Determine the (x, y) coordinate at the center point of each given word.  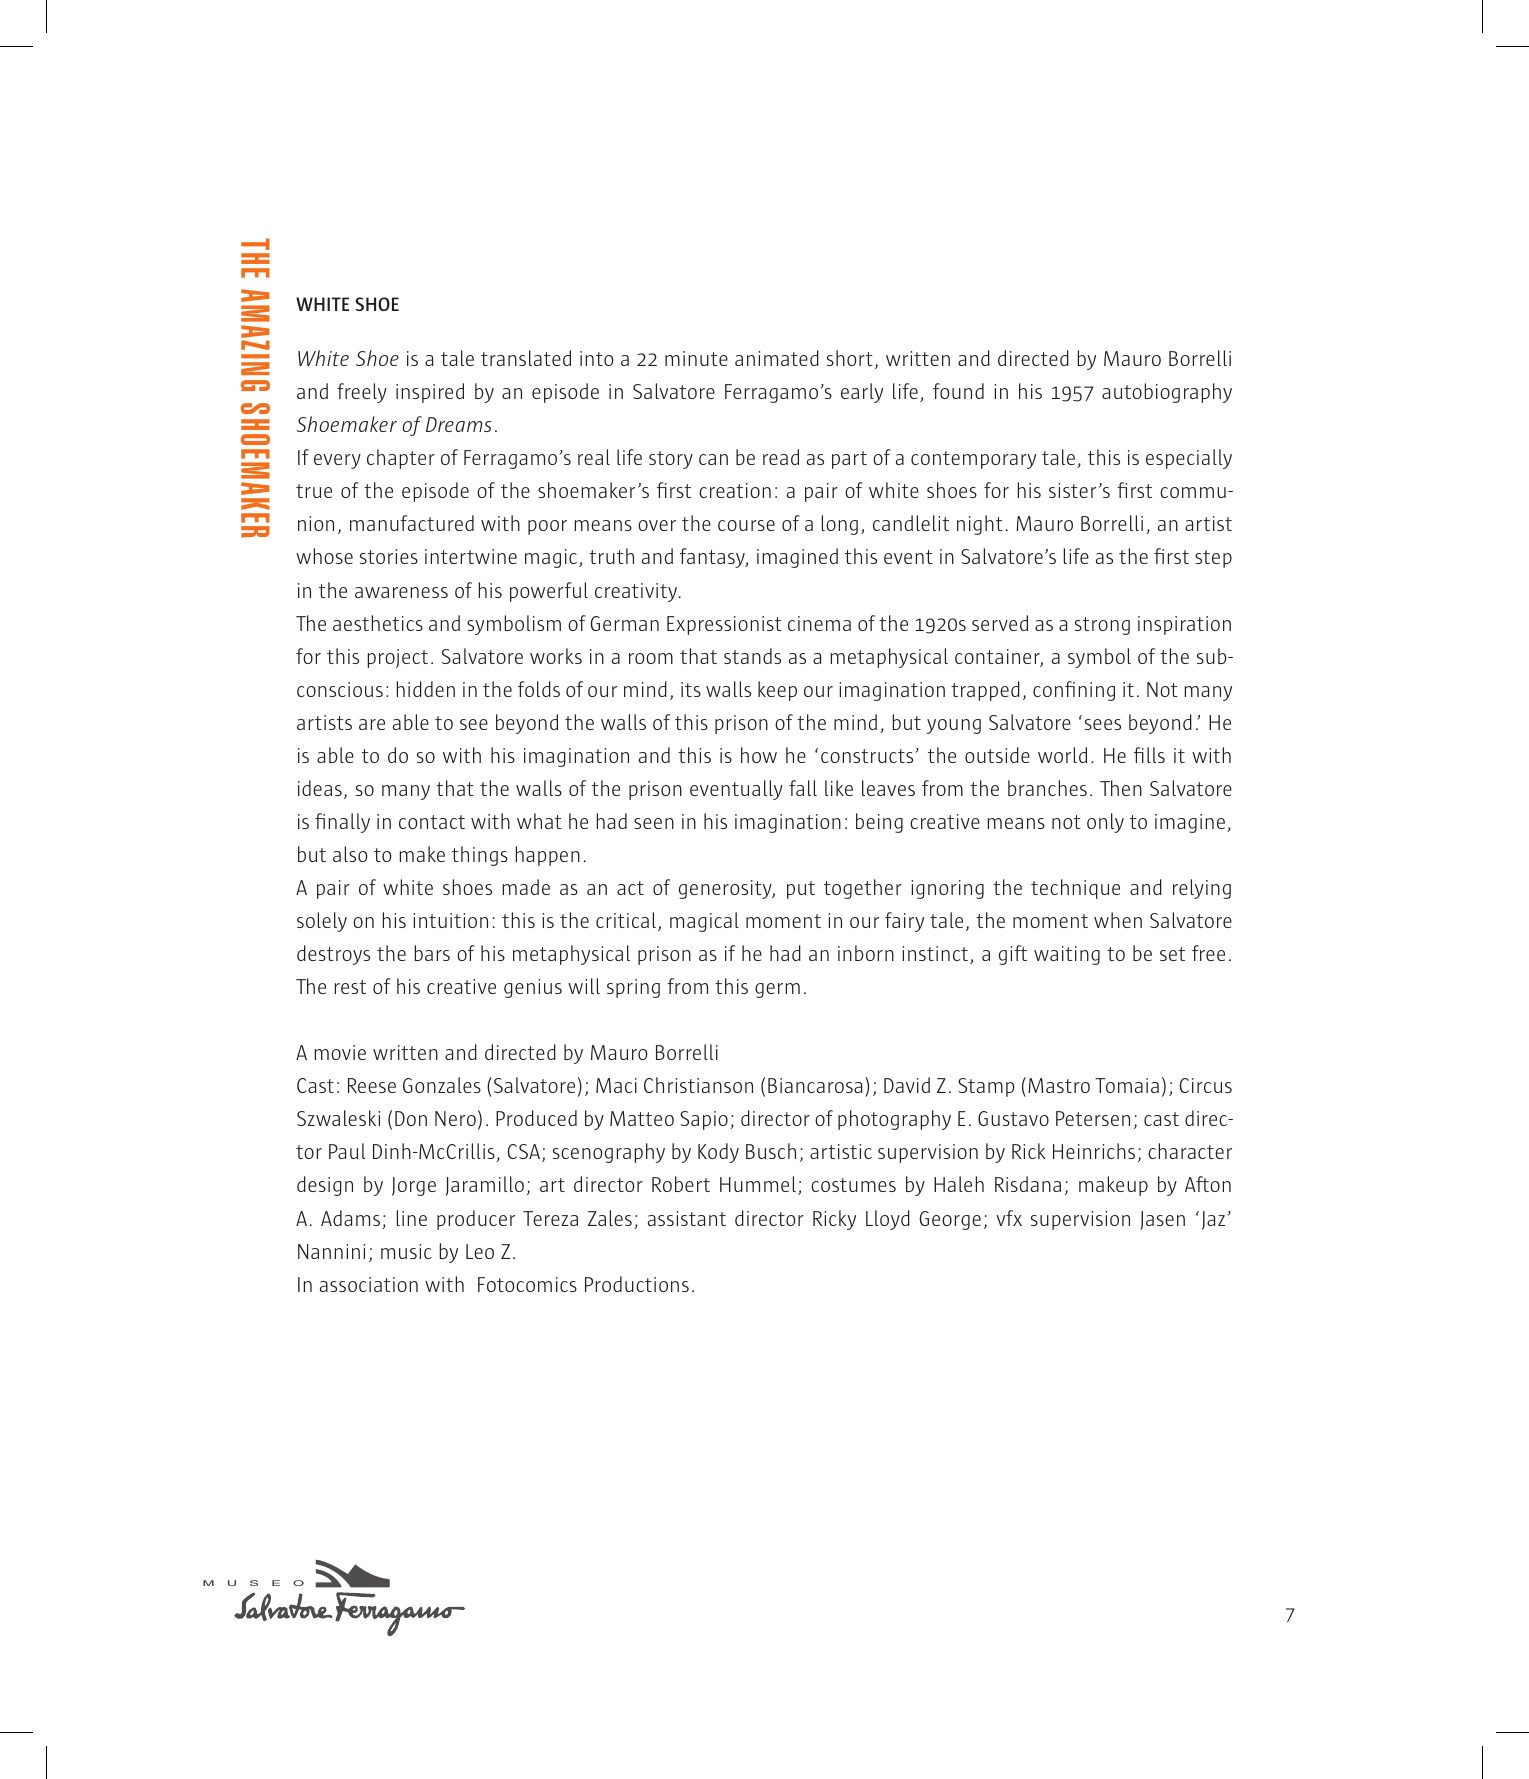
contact (432, 822)
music (406, 1251)
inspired (430, 393)
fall (803, 788)
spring (633, 988)
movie (340, 1052)
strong (1102, 626)
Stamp (986, 1087)
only (1105, 823)
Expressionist (724, 625)
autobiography (1167, 393)
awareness (401, 592)
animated (777, 358)
